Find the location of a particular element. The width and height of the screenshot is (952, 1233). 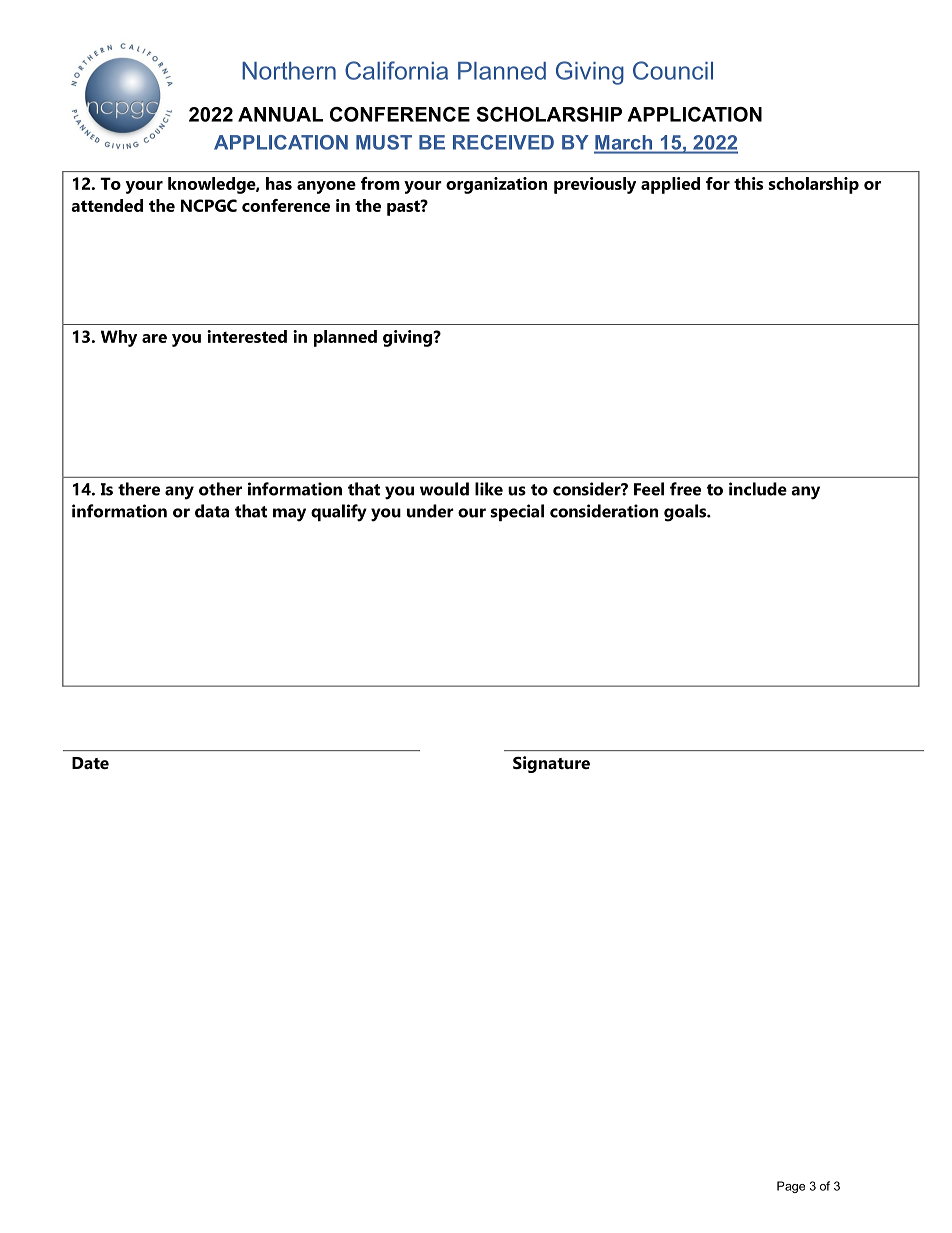

Signature is located at coordinates (551, 764).
